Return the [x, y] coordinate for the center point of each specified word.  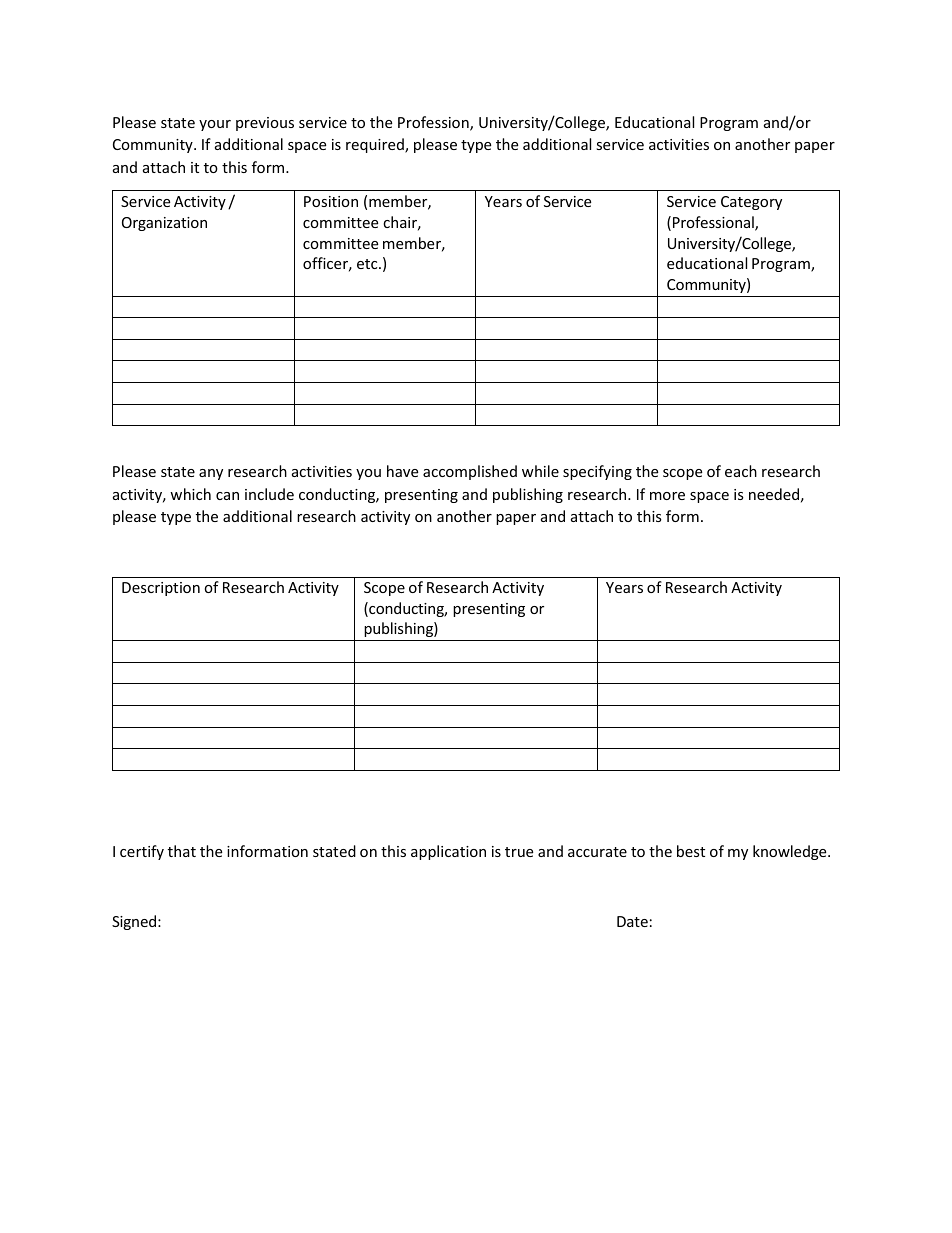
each [741, 471]
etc [368, 264]
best [691, 851]
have [402, 471]
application [448, 852]
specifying [597, 472]
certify [142, 852]
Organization [164, 224]
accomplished [470, 472]
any [211, 474]
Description [161, 589]
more [667, 496]
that [182, 851]
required [376, 145]
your [215, 125]
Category [751, 203]
